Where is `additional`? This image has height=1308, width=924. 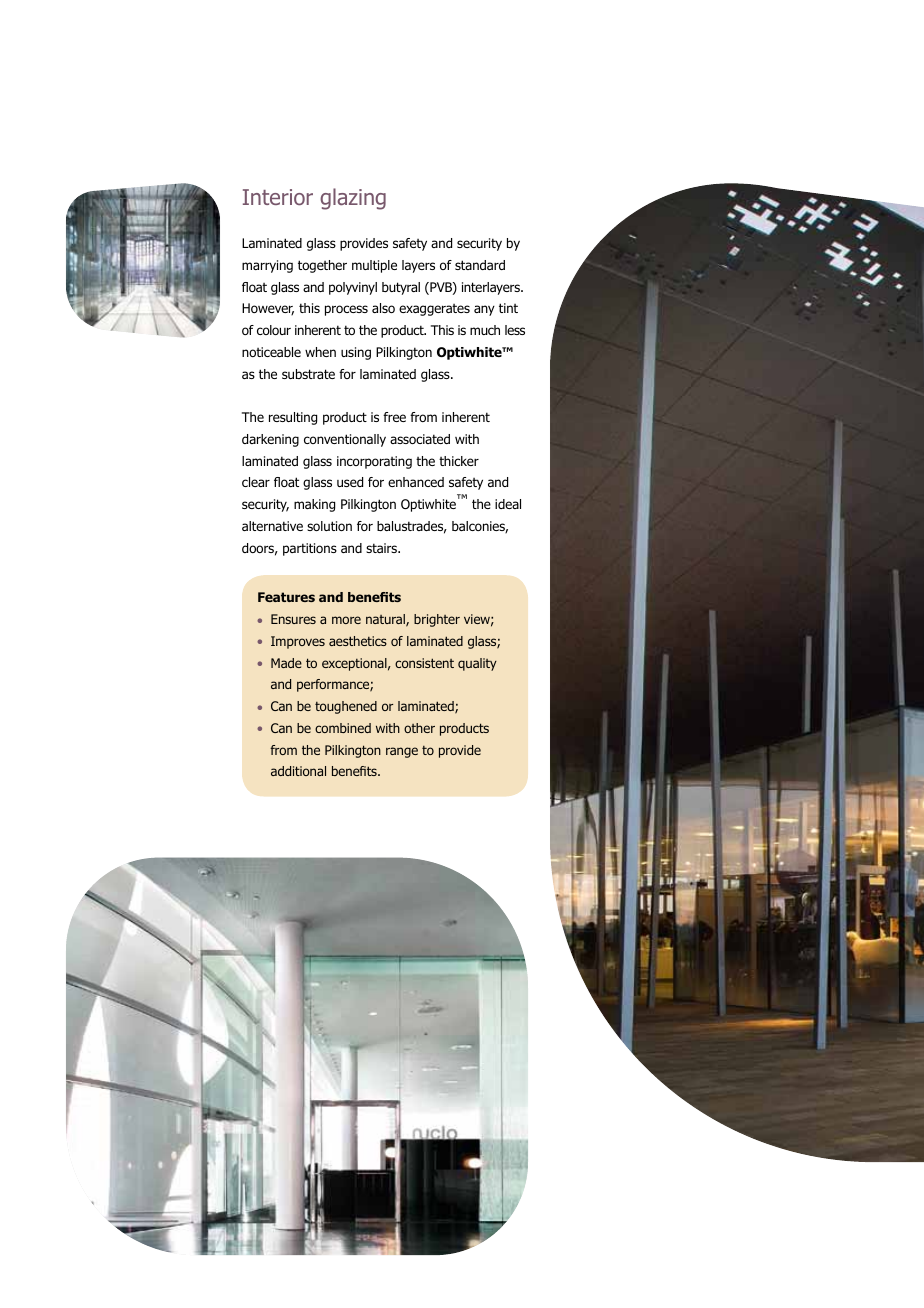
additional is located at coordinates (298, 771).
